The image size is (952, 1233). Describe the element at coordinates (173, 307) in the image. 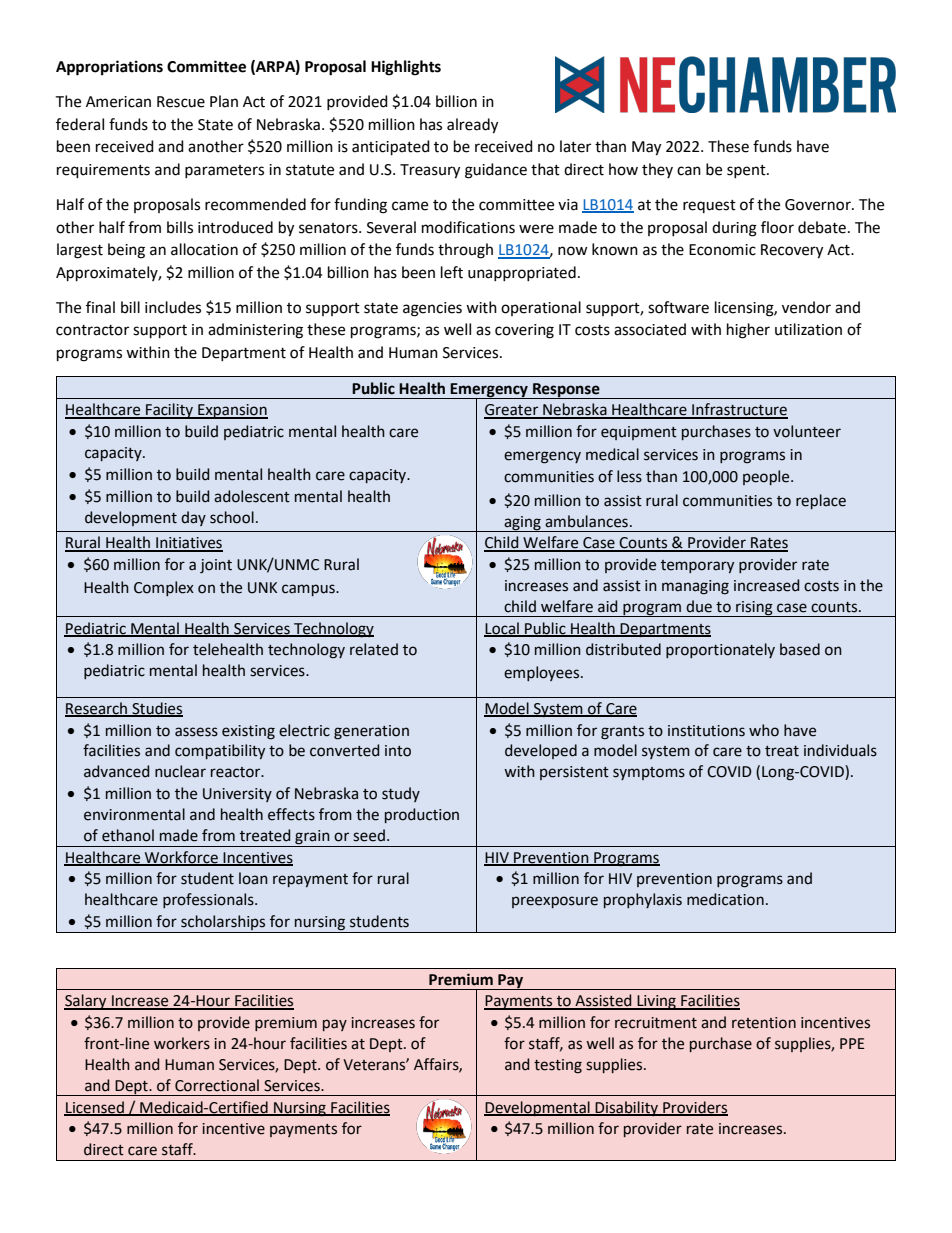

I see `includes` at that location.
